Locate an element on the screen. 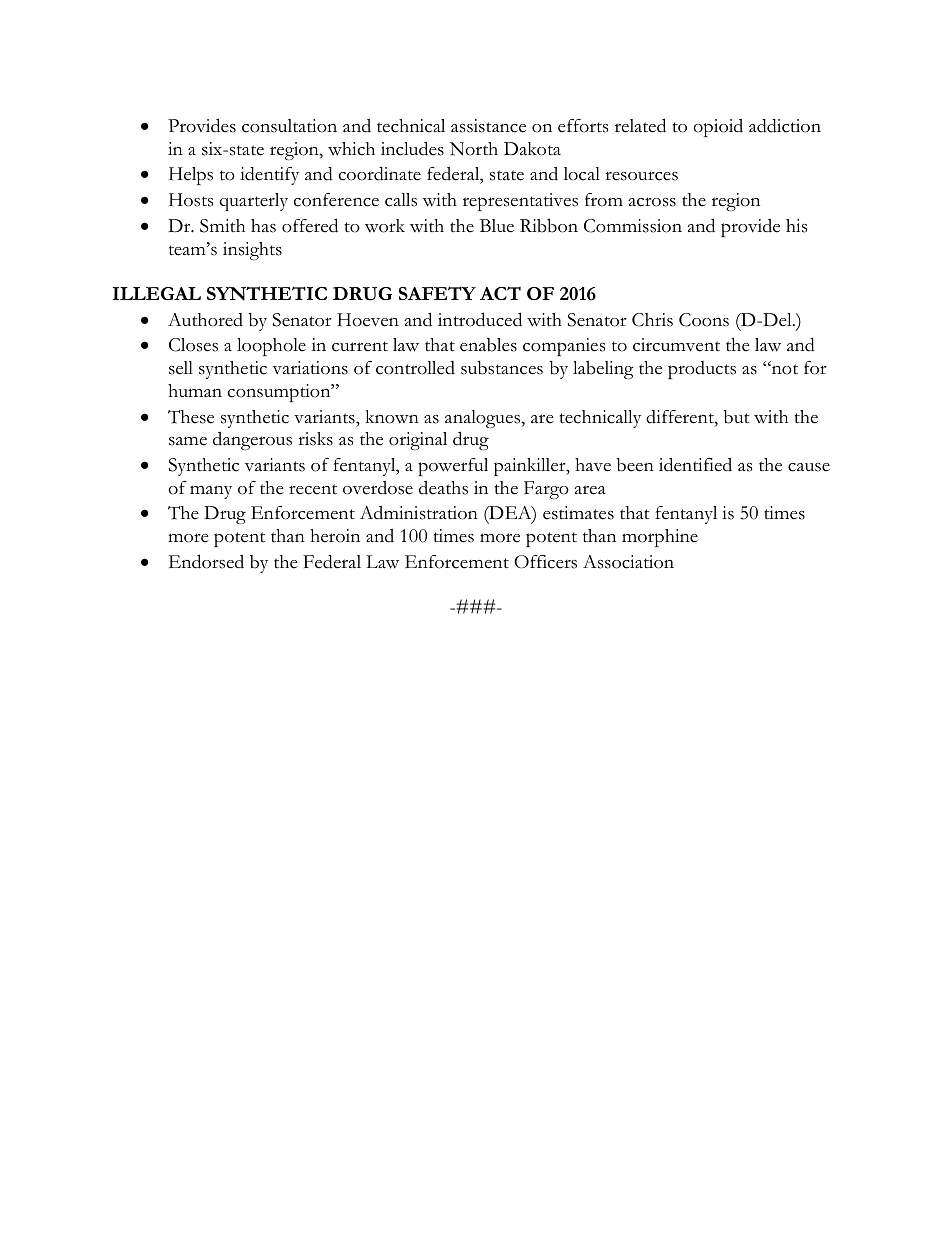 This screenshot has height=1233, width=952. circumvent is located at coordinates (676, 345).
